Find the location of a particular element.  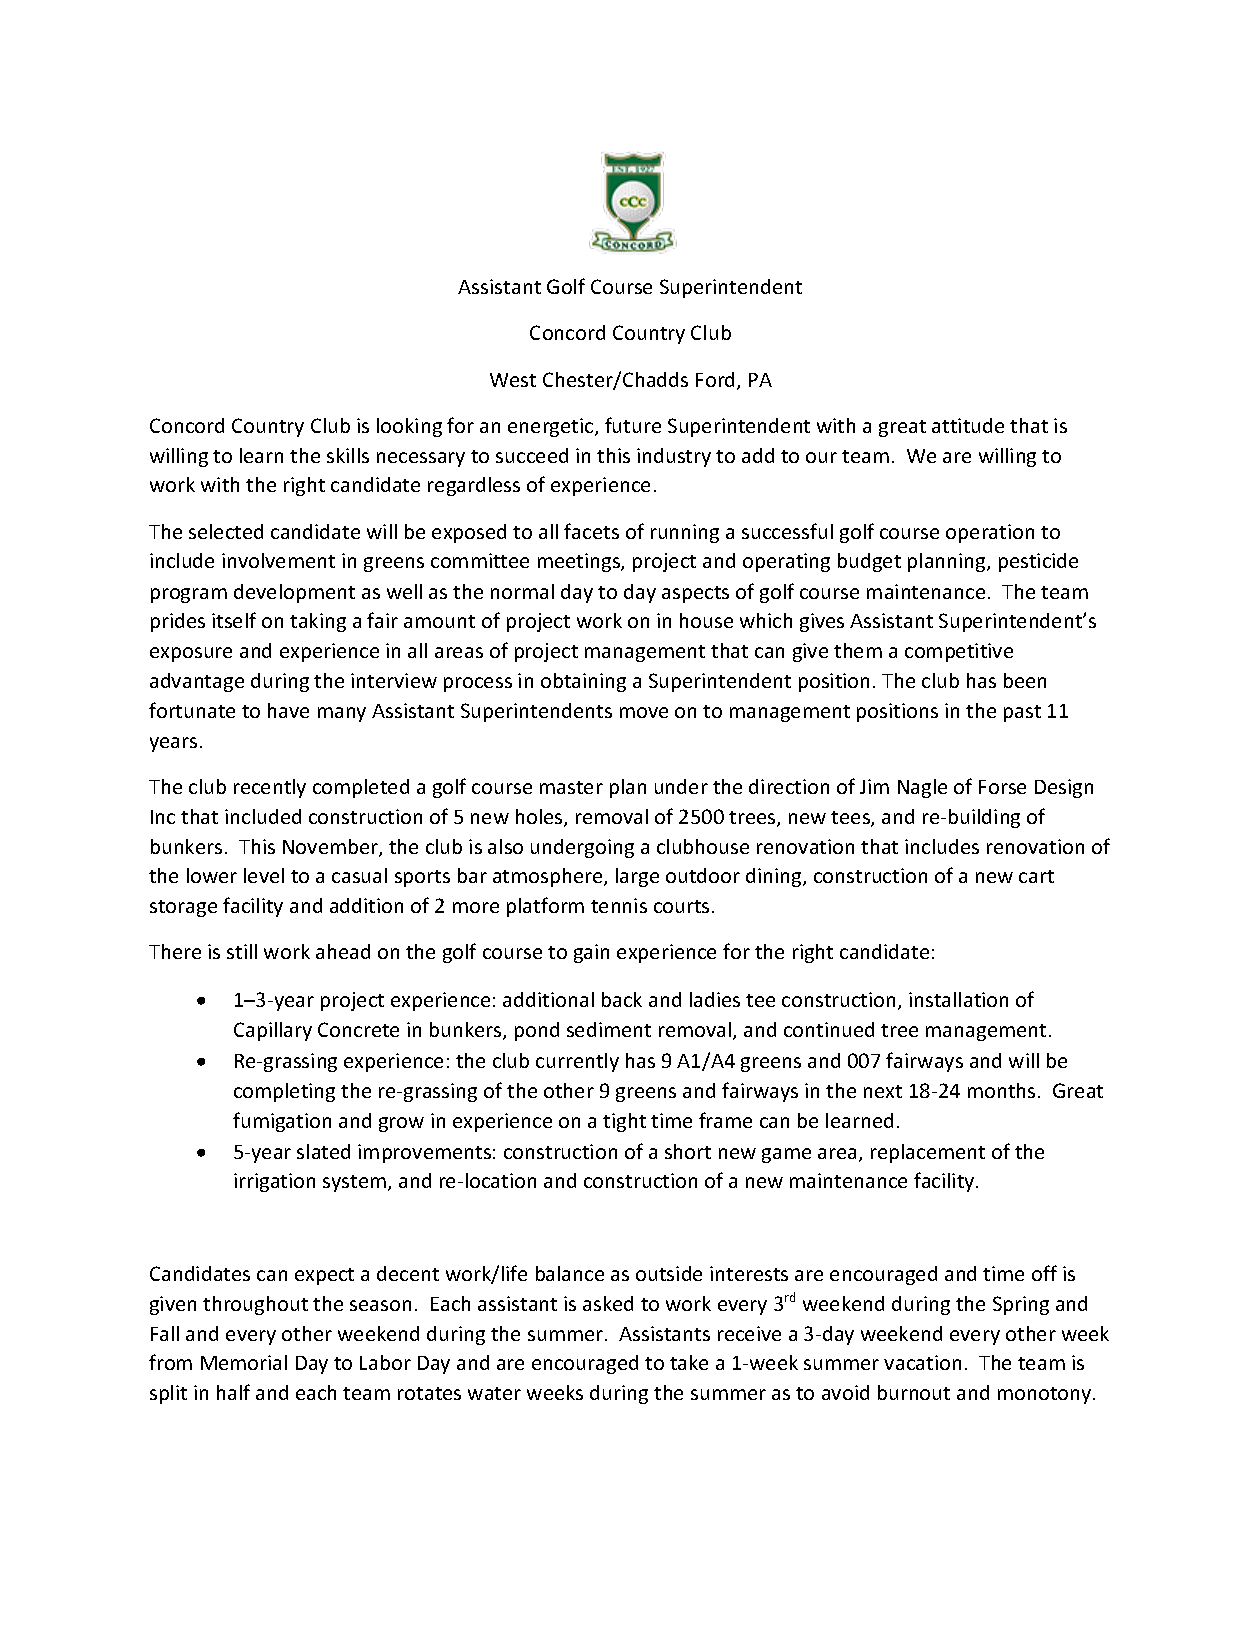

attitude is located at coordinates (968, 425).
